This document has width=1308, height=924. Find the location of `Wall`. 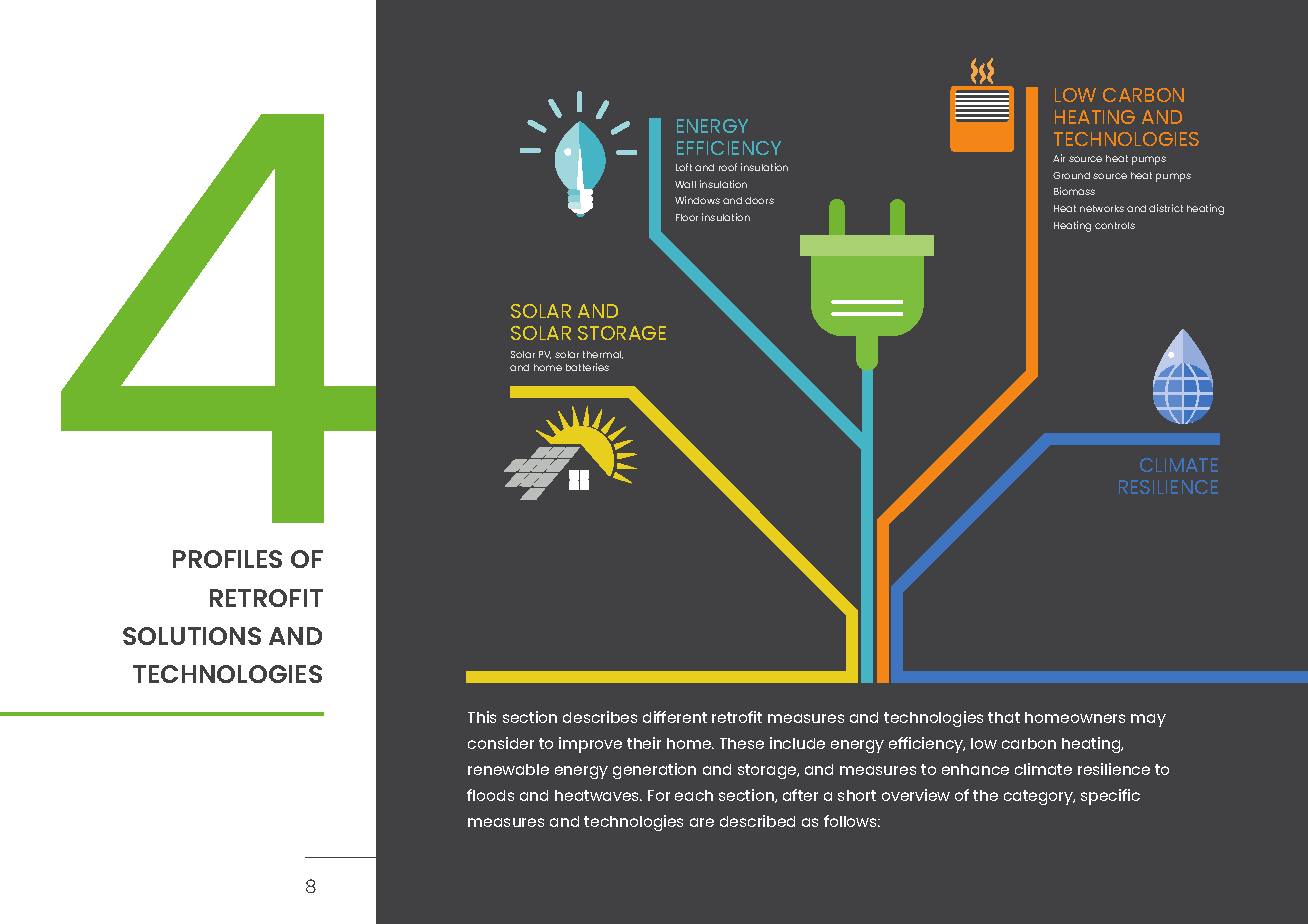

Wall is located at coordinates (685, 184).
